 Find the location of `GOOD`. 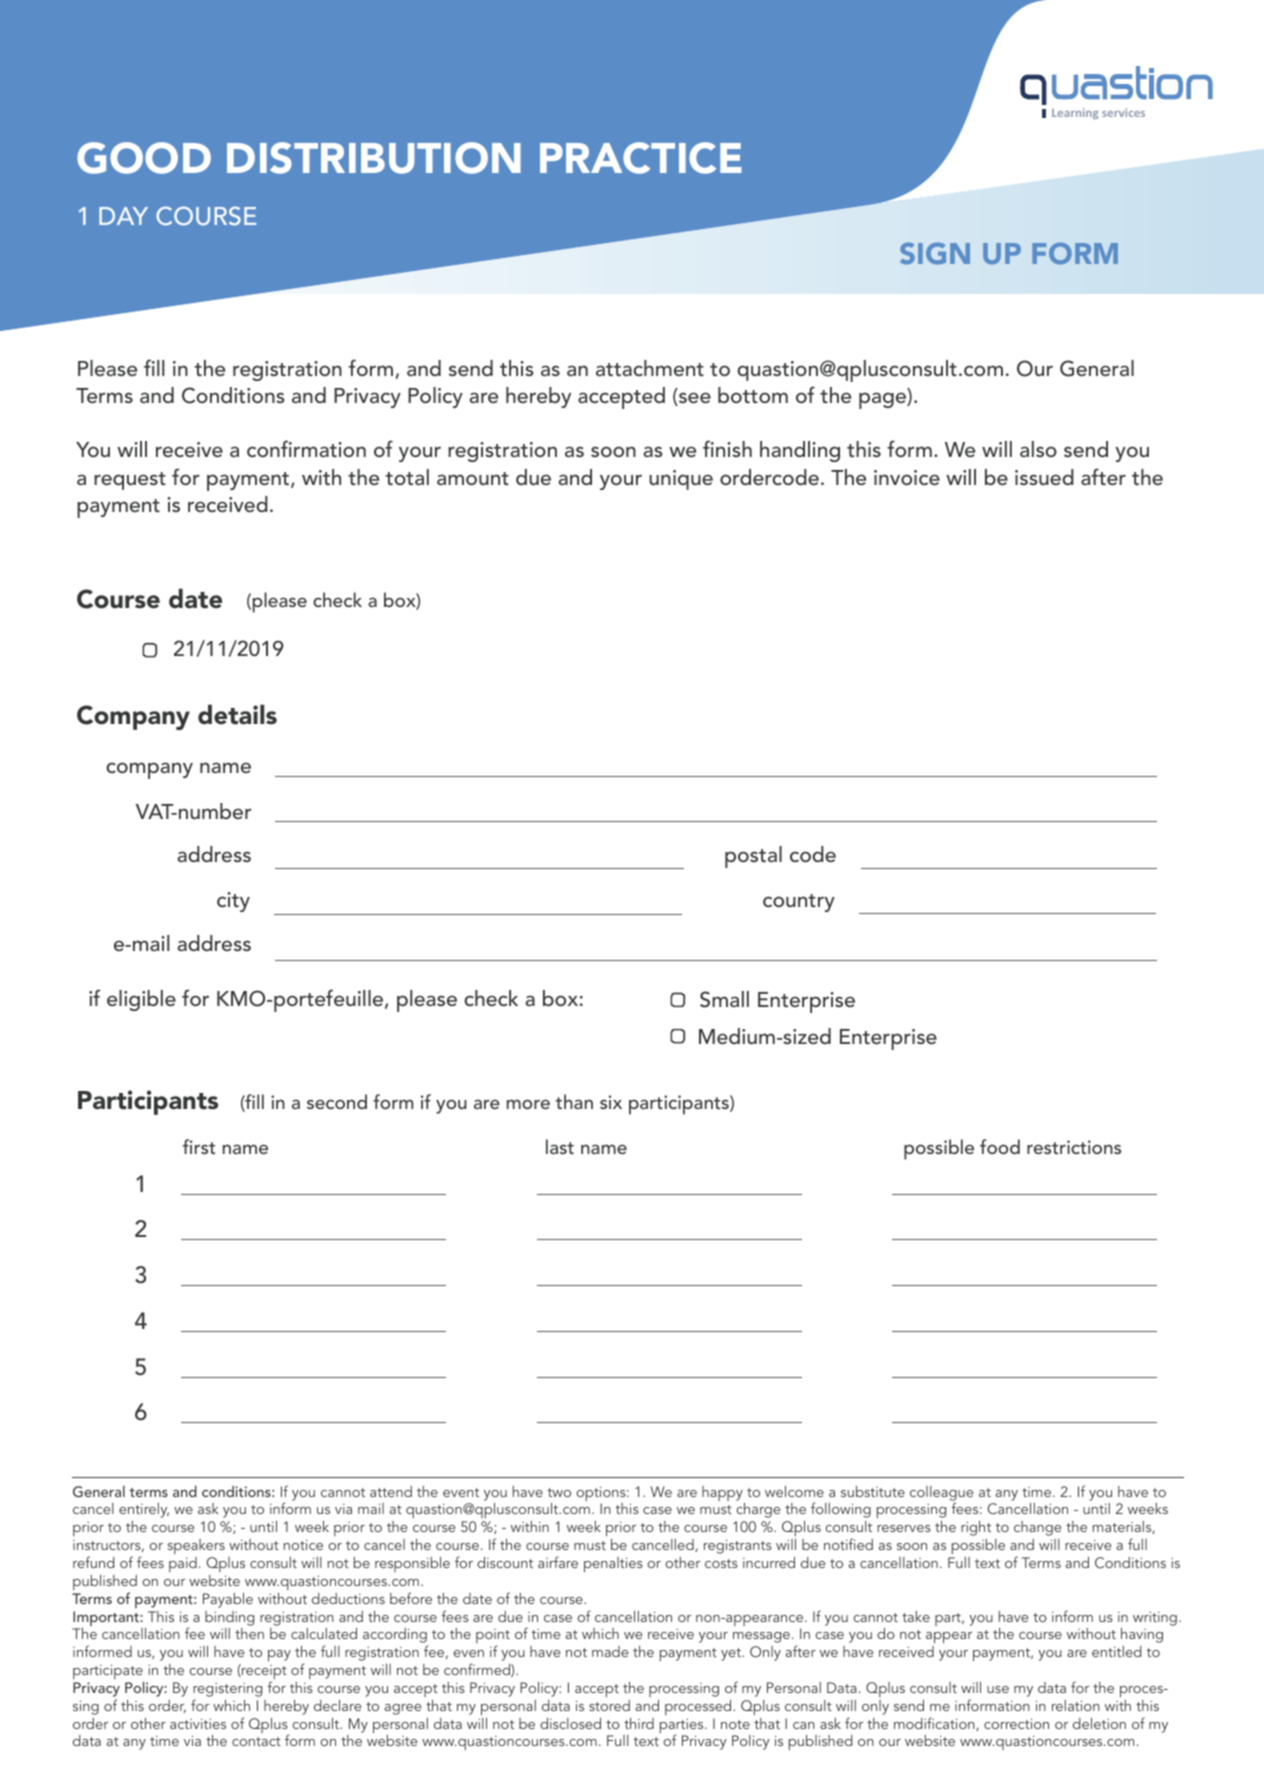

GOOD is located at coordinates (144, 158).
